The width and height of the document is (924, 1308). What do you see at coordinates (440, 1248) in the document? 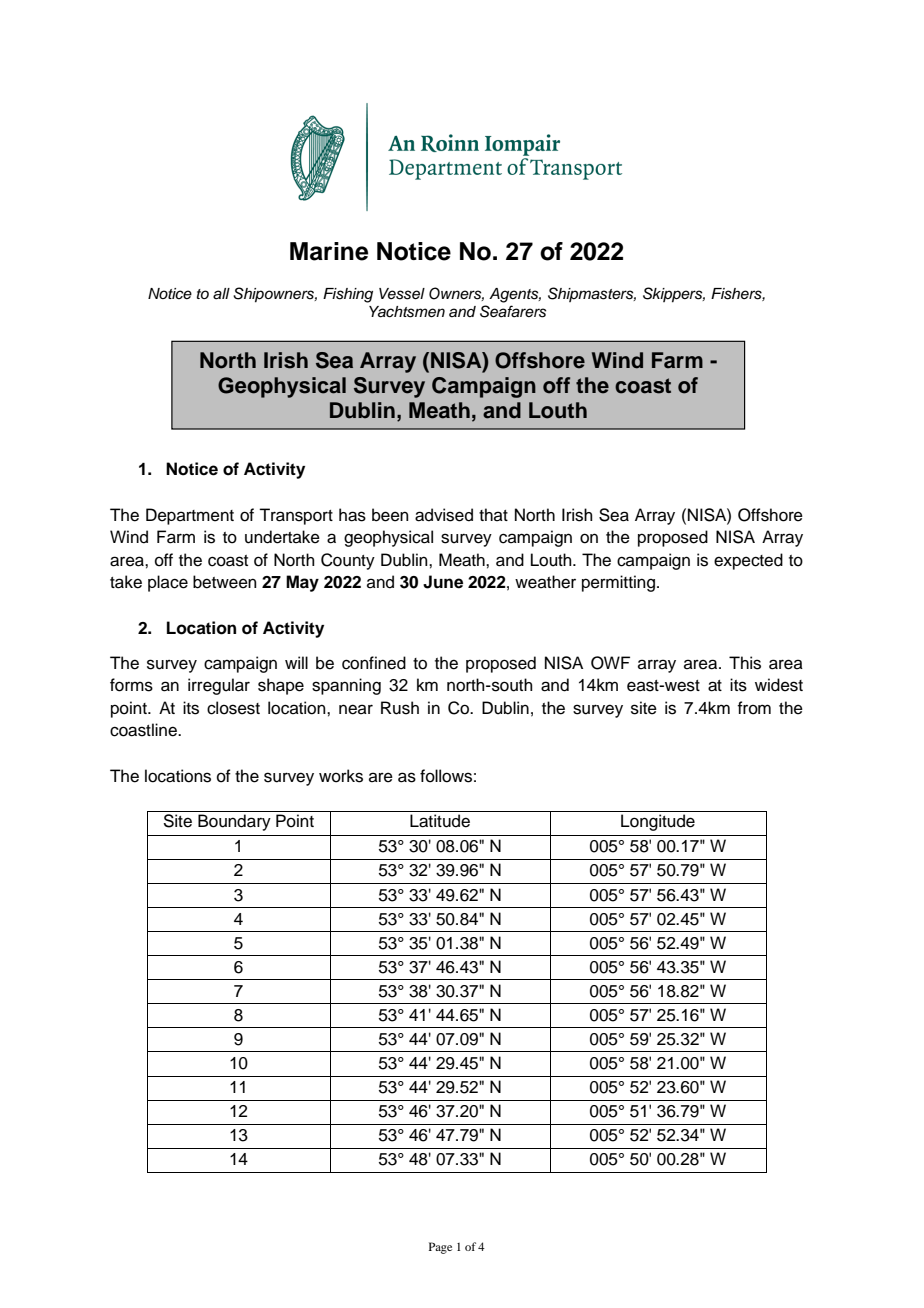
I see `Page` at bounding box center [440, 1248].
